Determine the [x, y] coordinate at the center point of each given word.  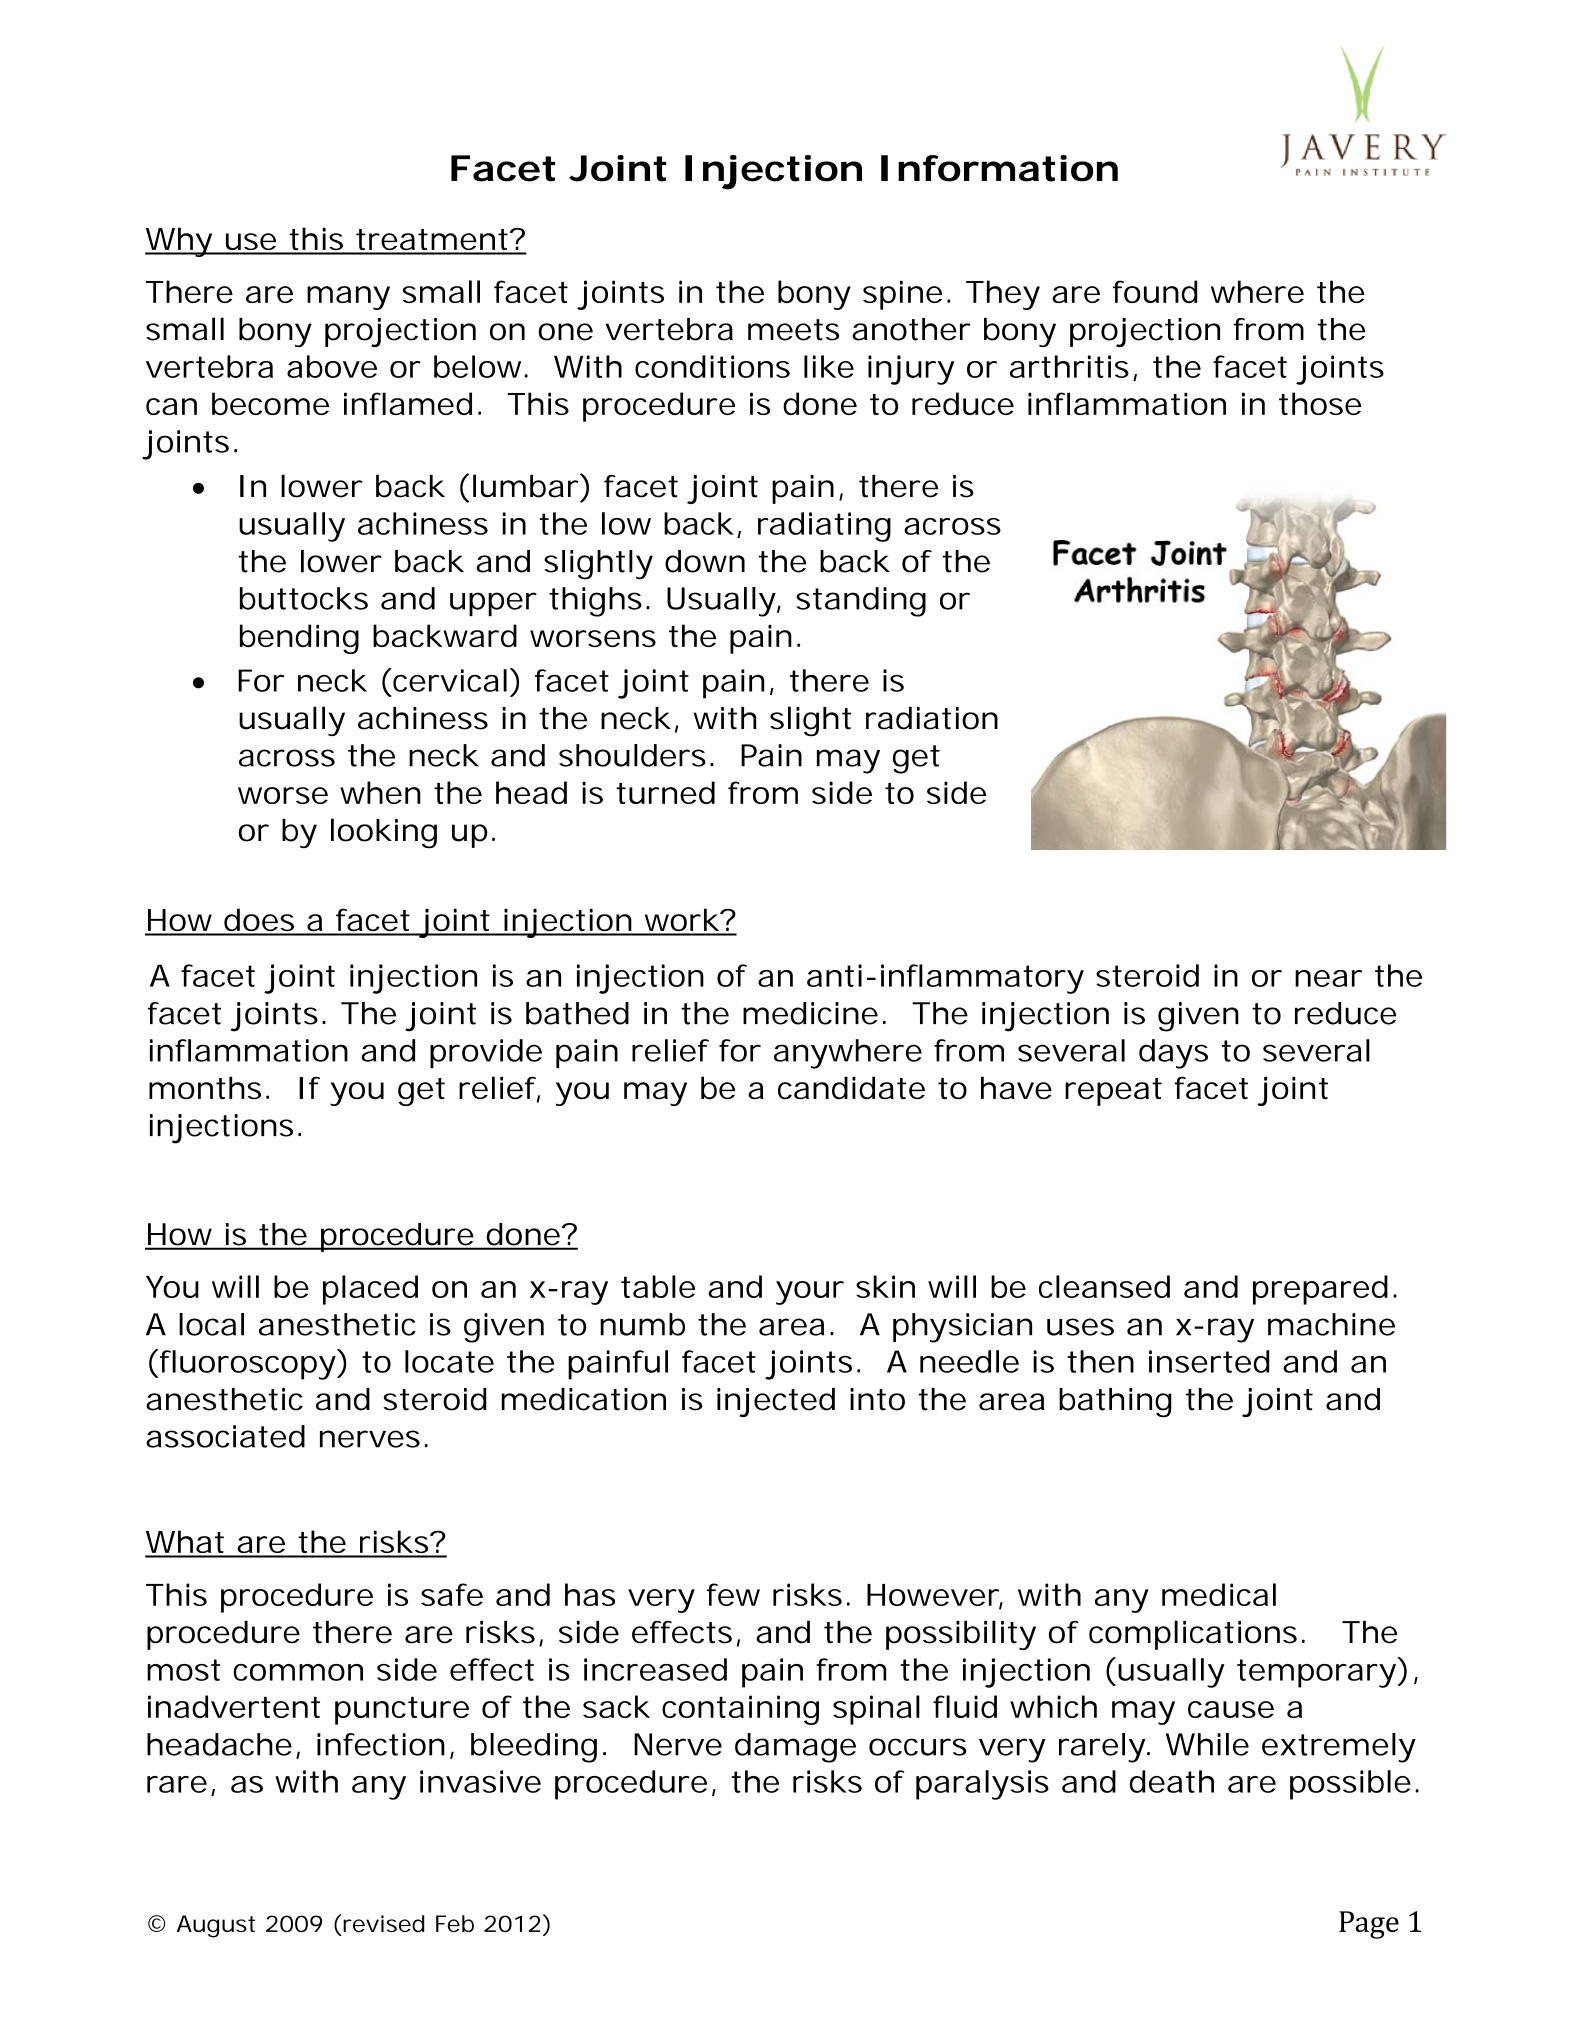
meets [793, 330]
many [348, 298]
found [1155, 291]
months [205, 1088]
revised [383, 1923]
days [1173, 1054]
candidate [851, 1088]
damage [795, 1748]
